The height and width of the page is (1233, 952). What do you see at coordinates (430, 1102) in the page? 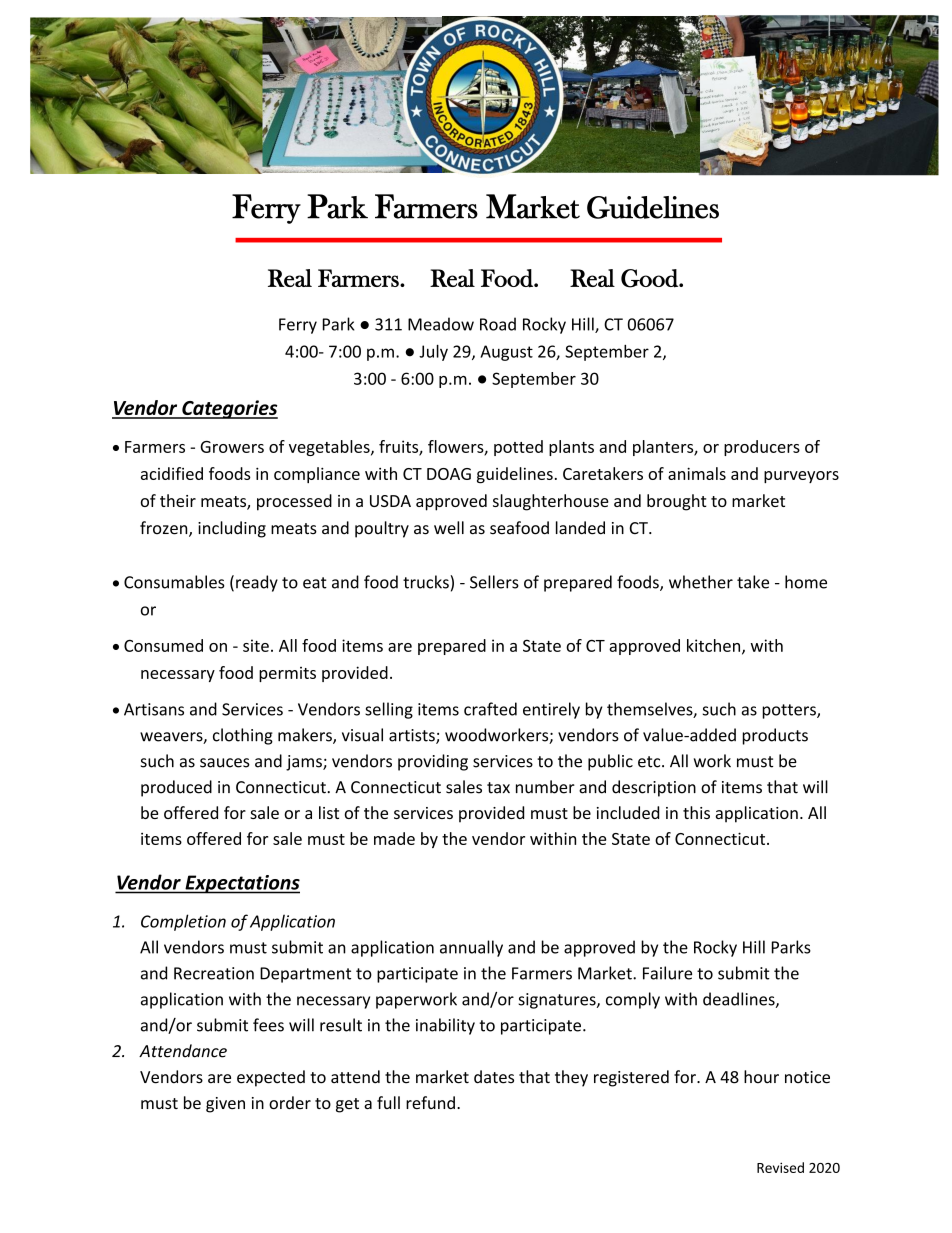
I see `refund` at bounding box center [430, 1102].
